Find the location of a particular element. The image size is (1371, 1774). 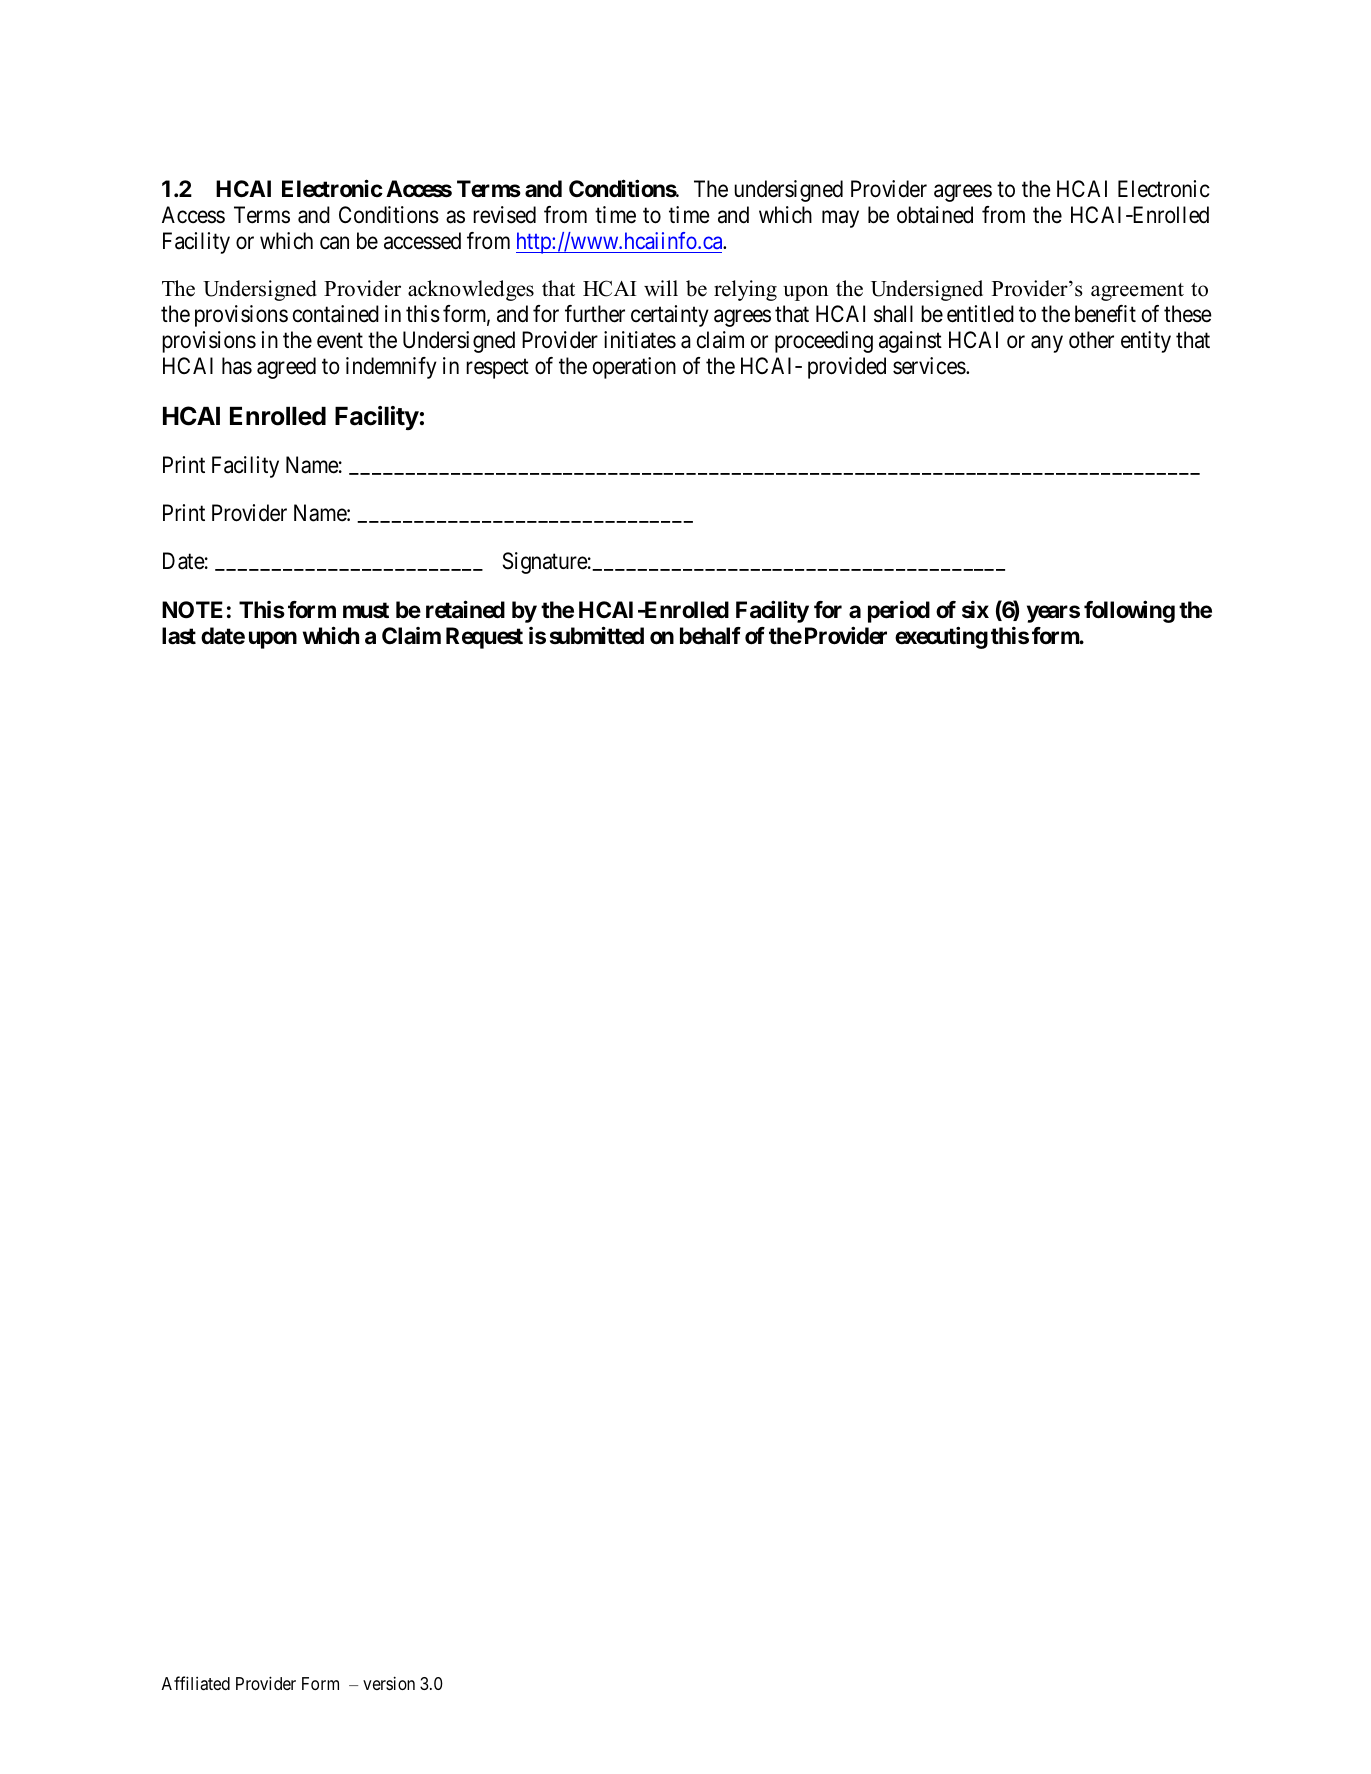

will is located at coordinates (661, 288).
